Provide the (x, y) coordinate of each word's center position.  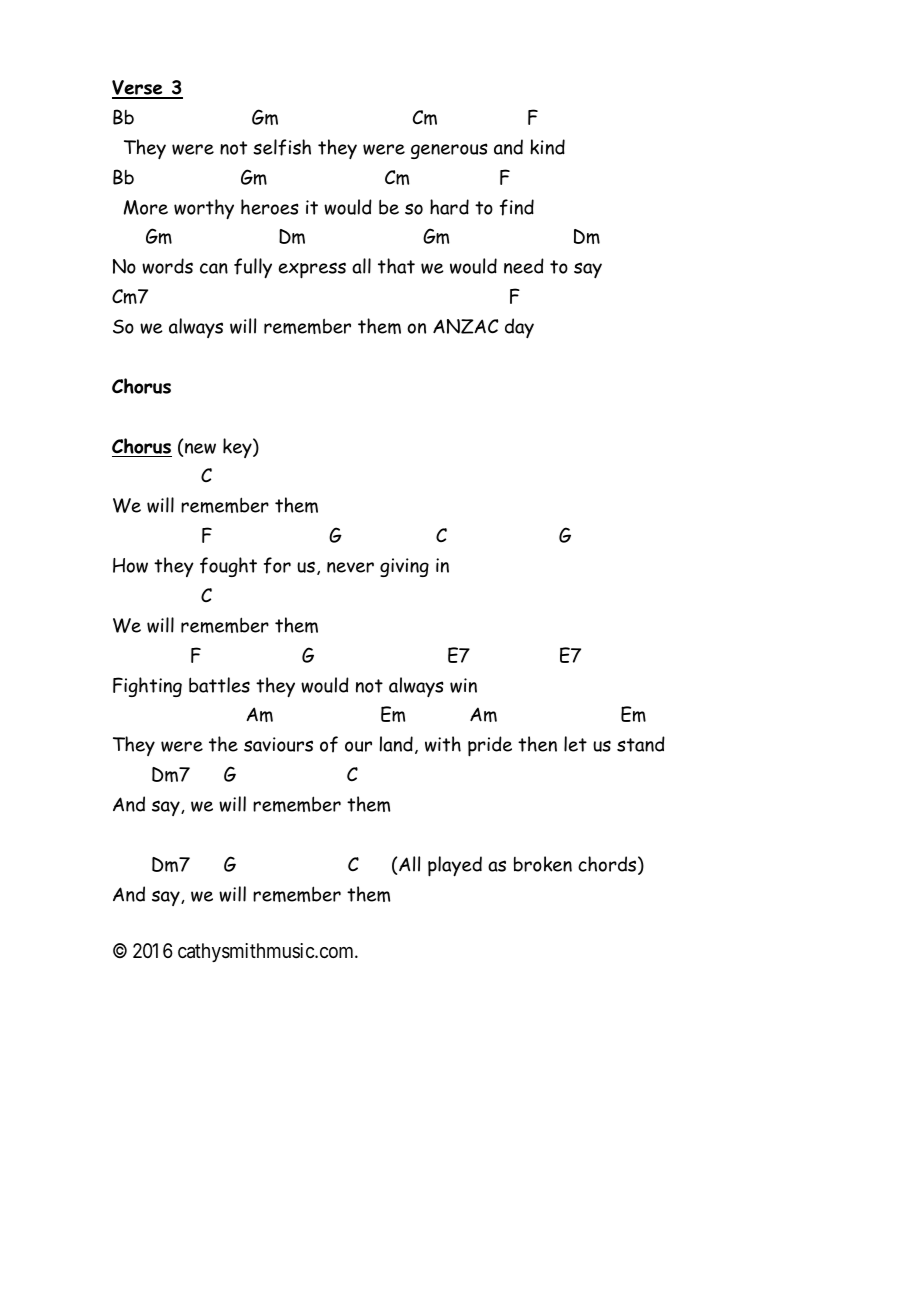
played (455, 866)
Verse (138, 89)
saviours (278, 744)
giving (404, 567)
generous (449, 151)
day (519, 328)
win (463, 685)
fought (228, 567)
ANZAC (465, 326)
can (214, 268)
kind (547, 147)
